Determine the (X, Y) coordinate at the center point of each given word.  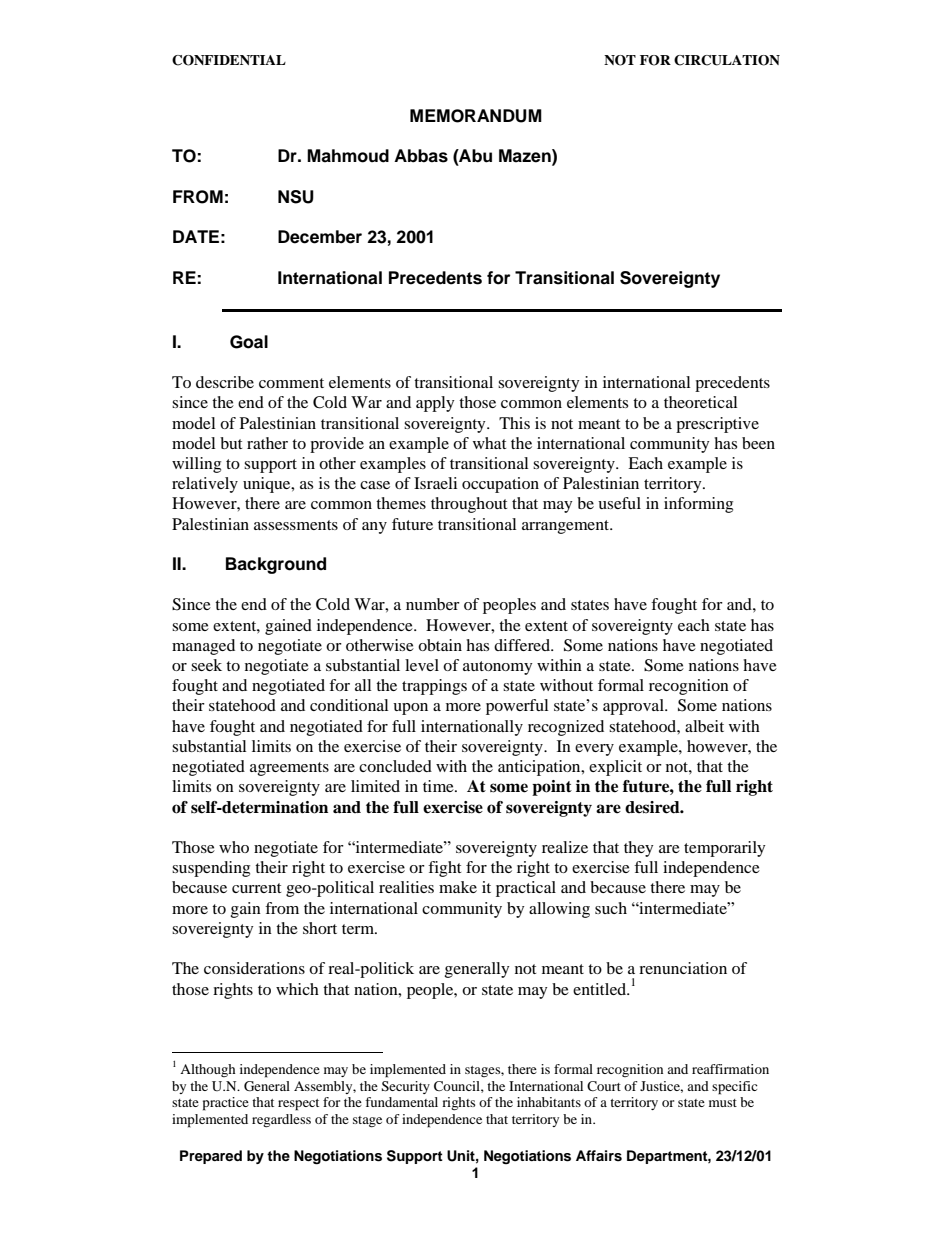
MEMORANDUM (476, 116)
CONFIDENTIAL (229, 60)
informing (698, 505)
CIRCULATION (727, 60)
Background (276, 565)
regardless (281, 1120)
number (433, 604)
